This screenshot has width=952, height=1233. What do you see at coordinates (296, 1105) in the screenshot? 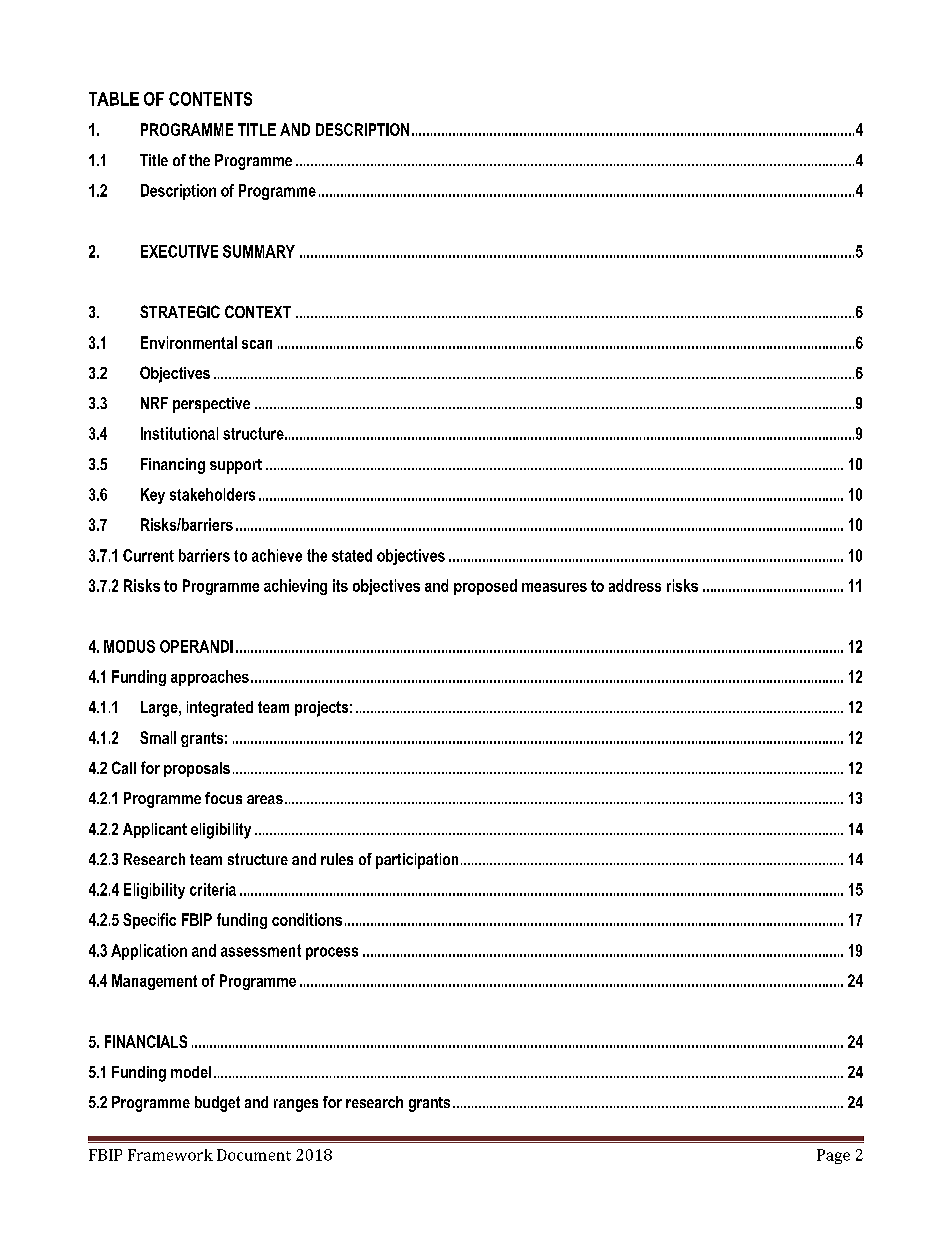
I see `ranges` at bounding box center [296, 1105].
